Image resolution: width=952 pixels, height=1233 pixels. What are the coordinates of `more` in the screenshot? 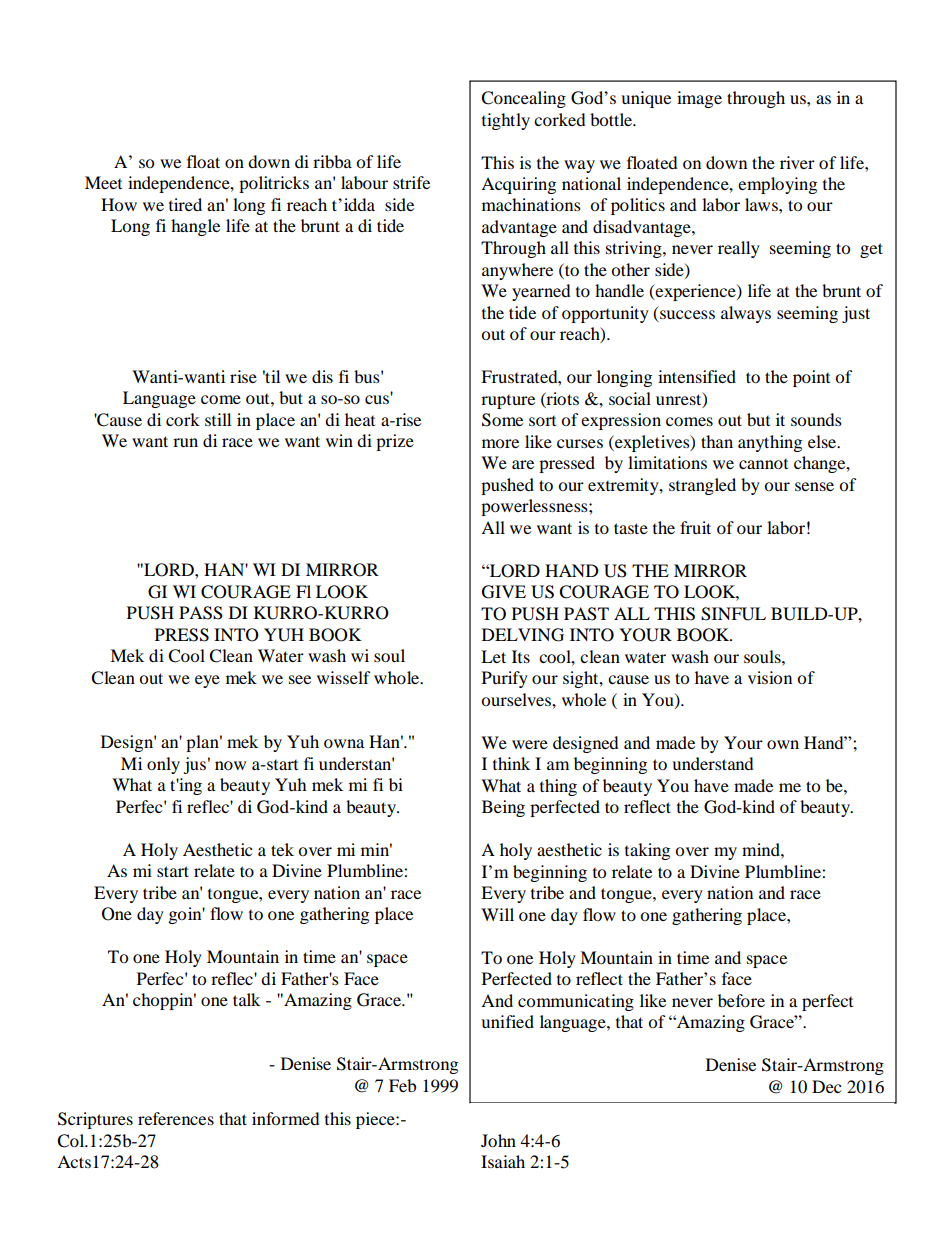 It's located at (500, 443).
